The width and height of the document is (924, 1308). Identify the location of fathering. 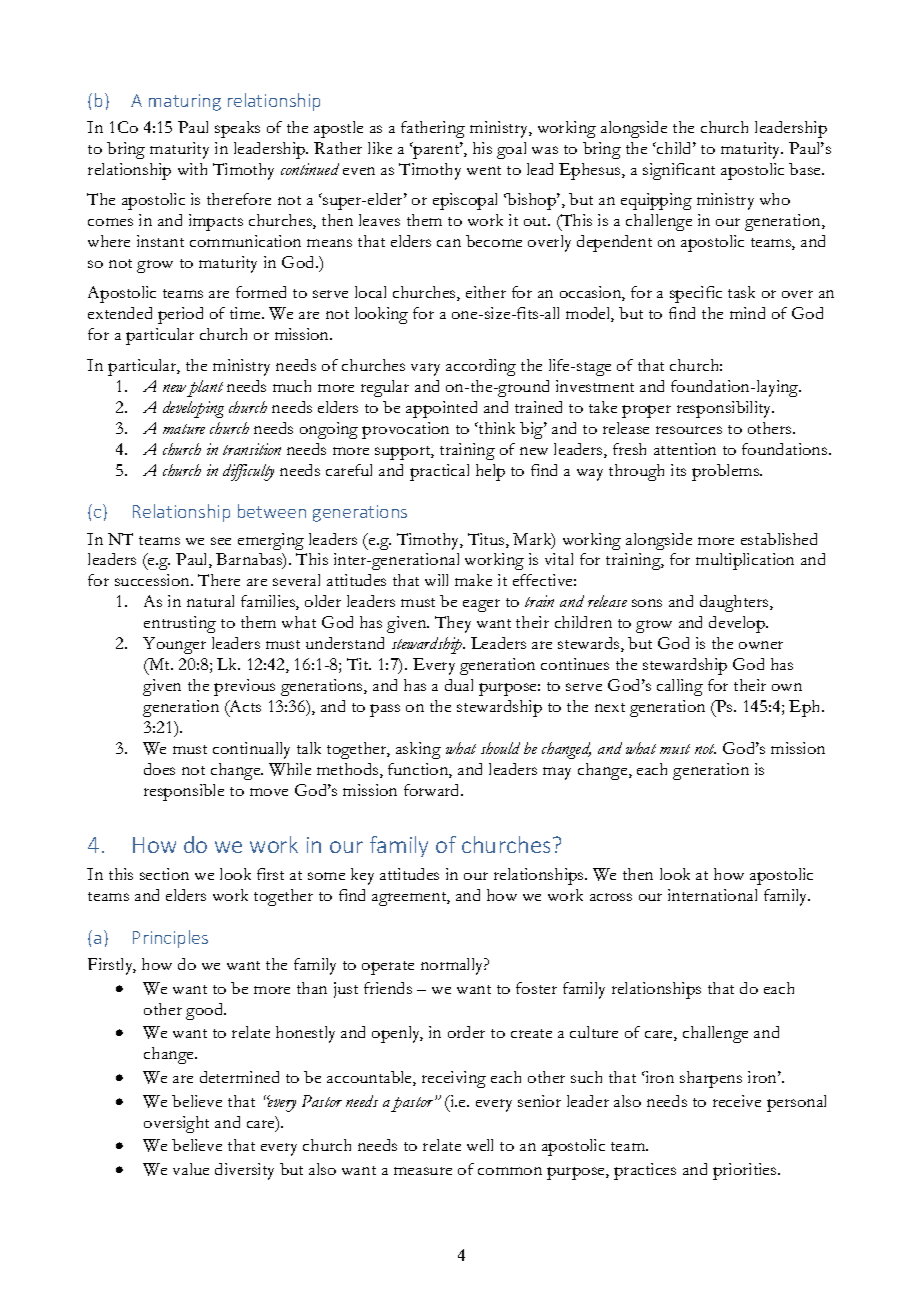
(433, 129).
